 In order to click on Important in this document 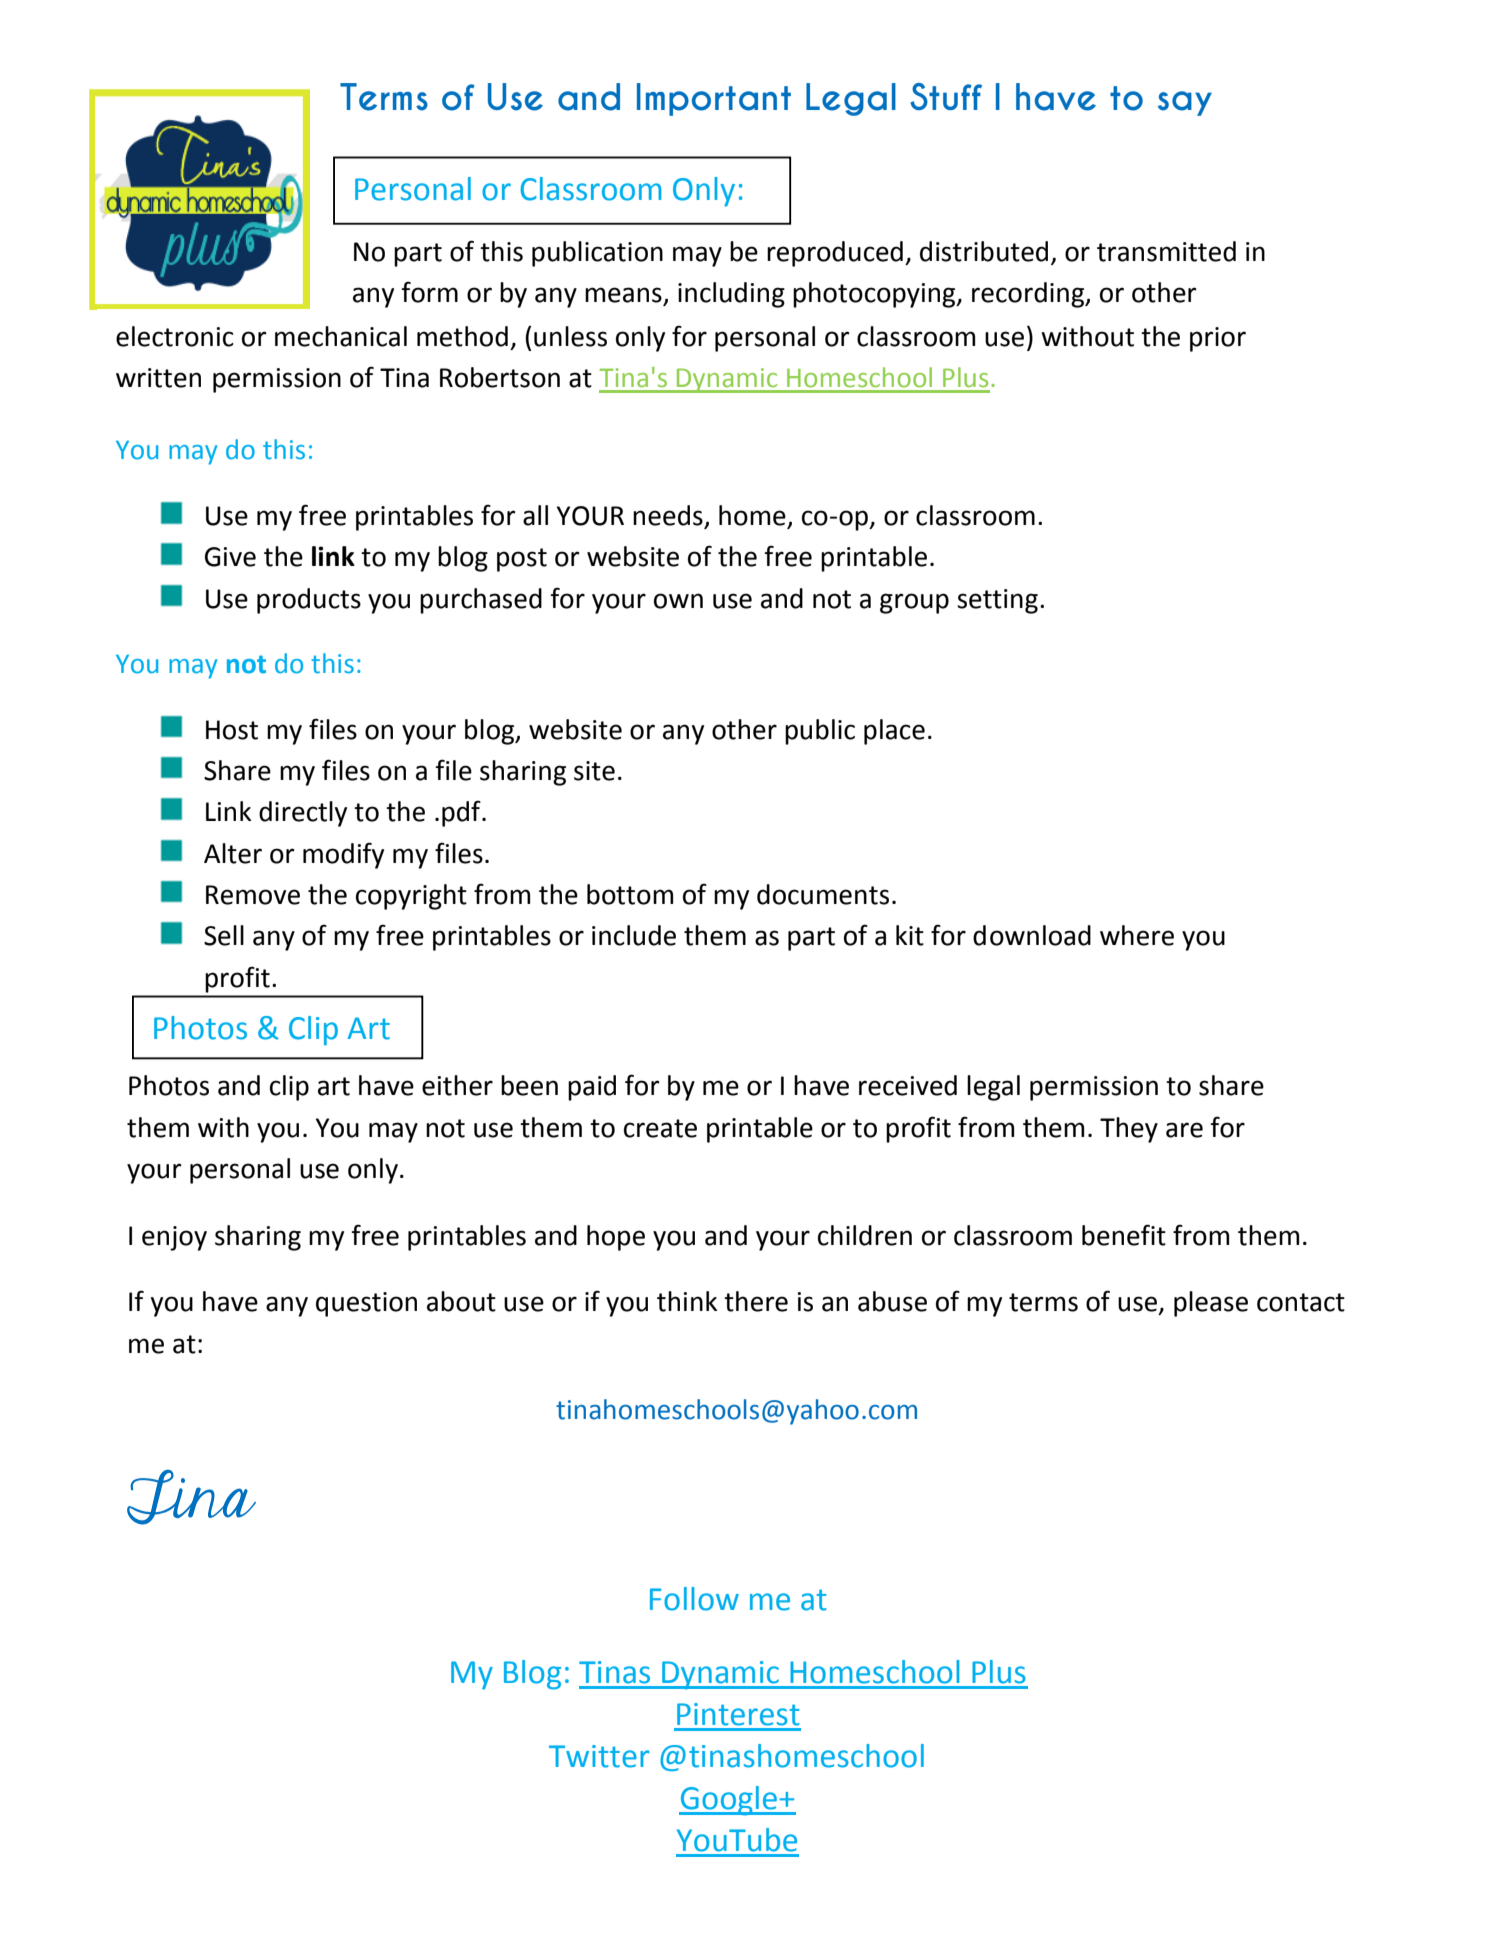, I will do `click(714, 99)`.
